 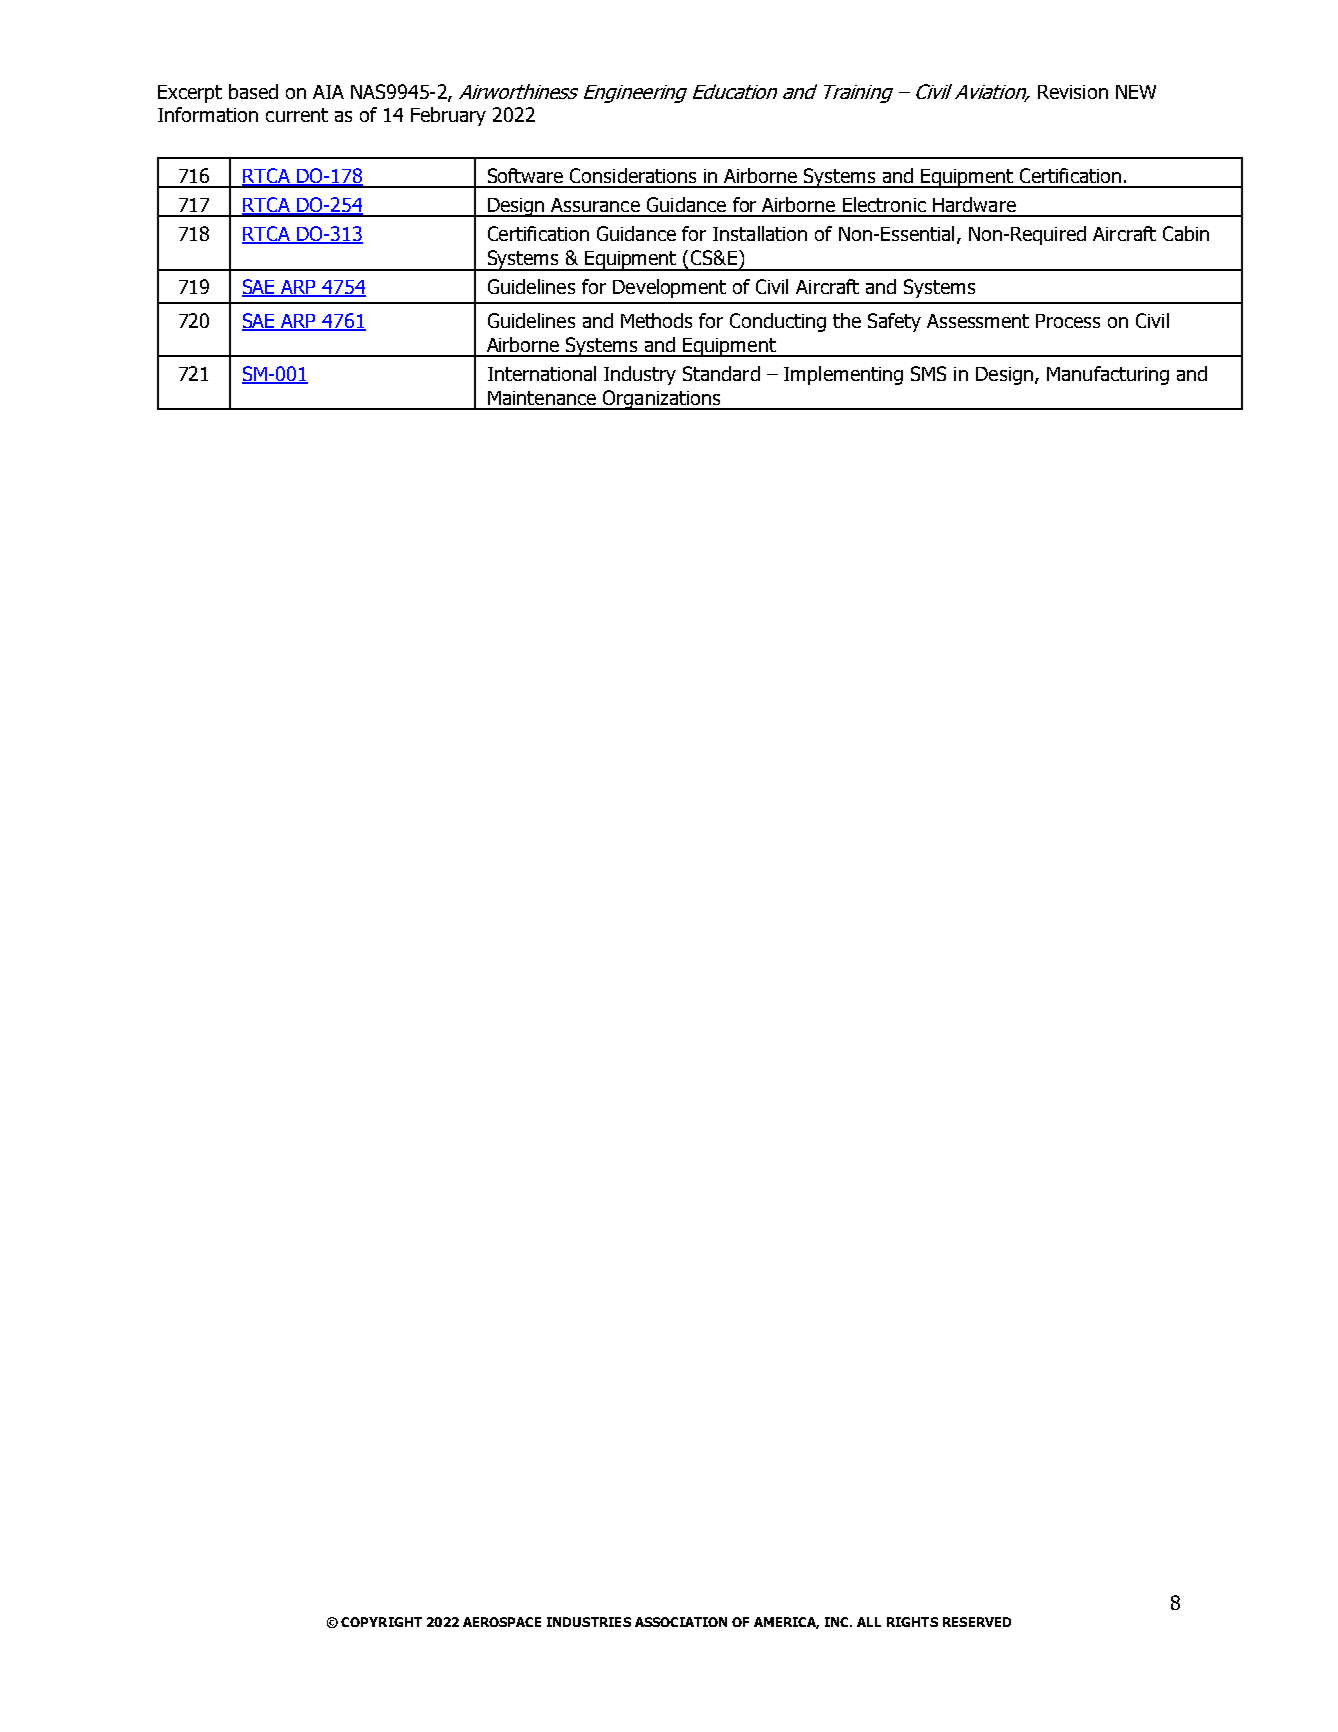 What do you see at coordinates (977, 1622) in the page?
I see `RESERVED` at bounding box center [977, 1622].
